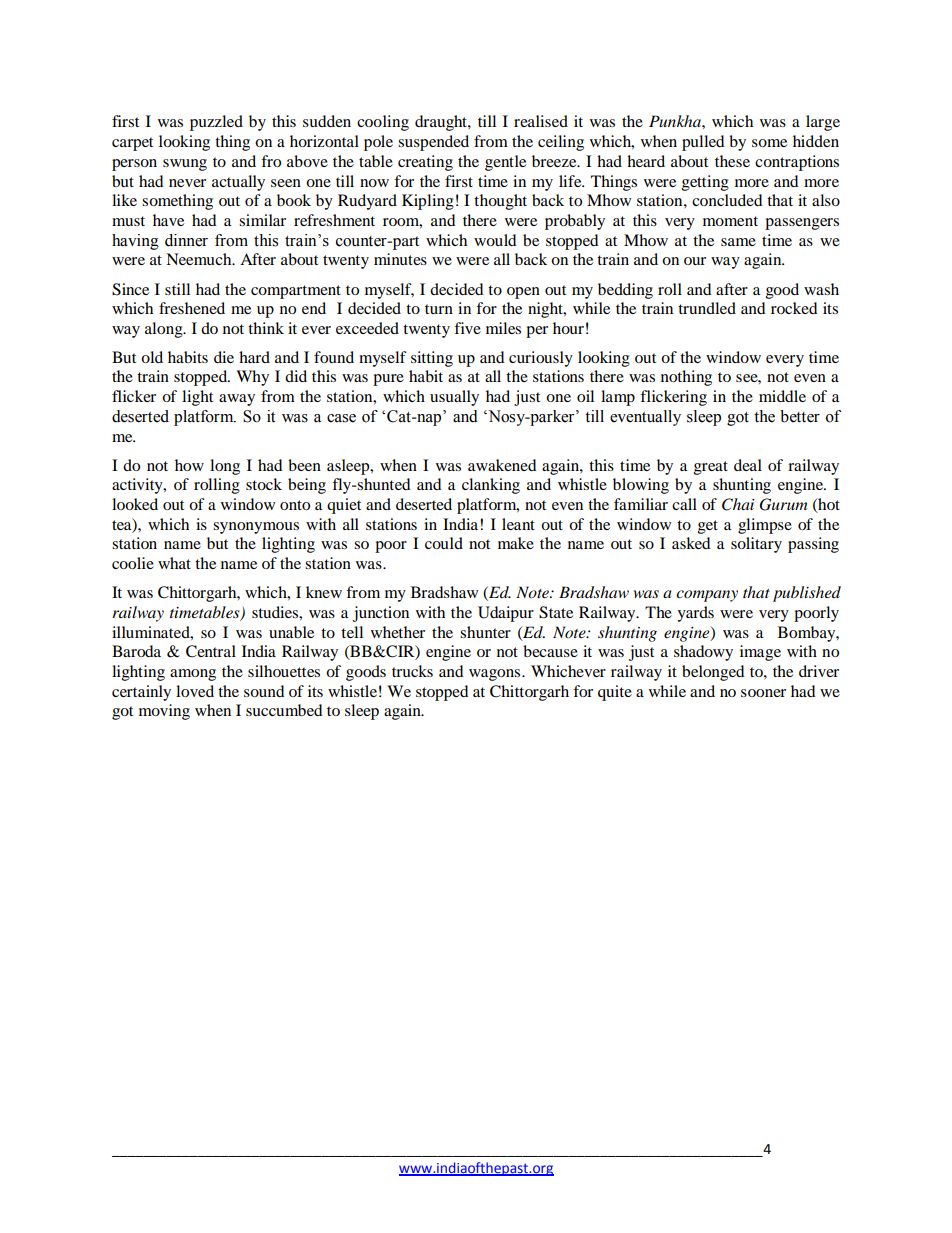  I want to click on deal, so click(748, 465).
